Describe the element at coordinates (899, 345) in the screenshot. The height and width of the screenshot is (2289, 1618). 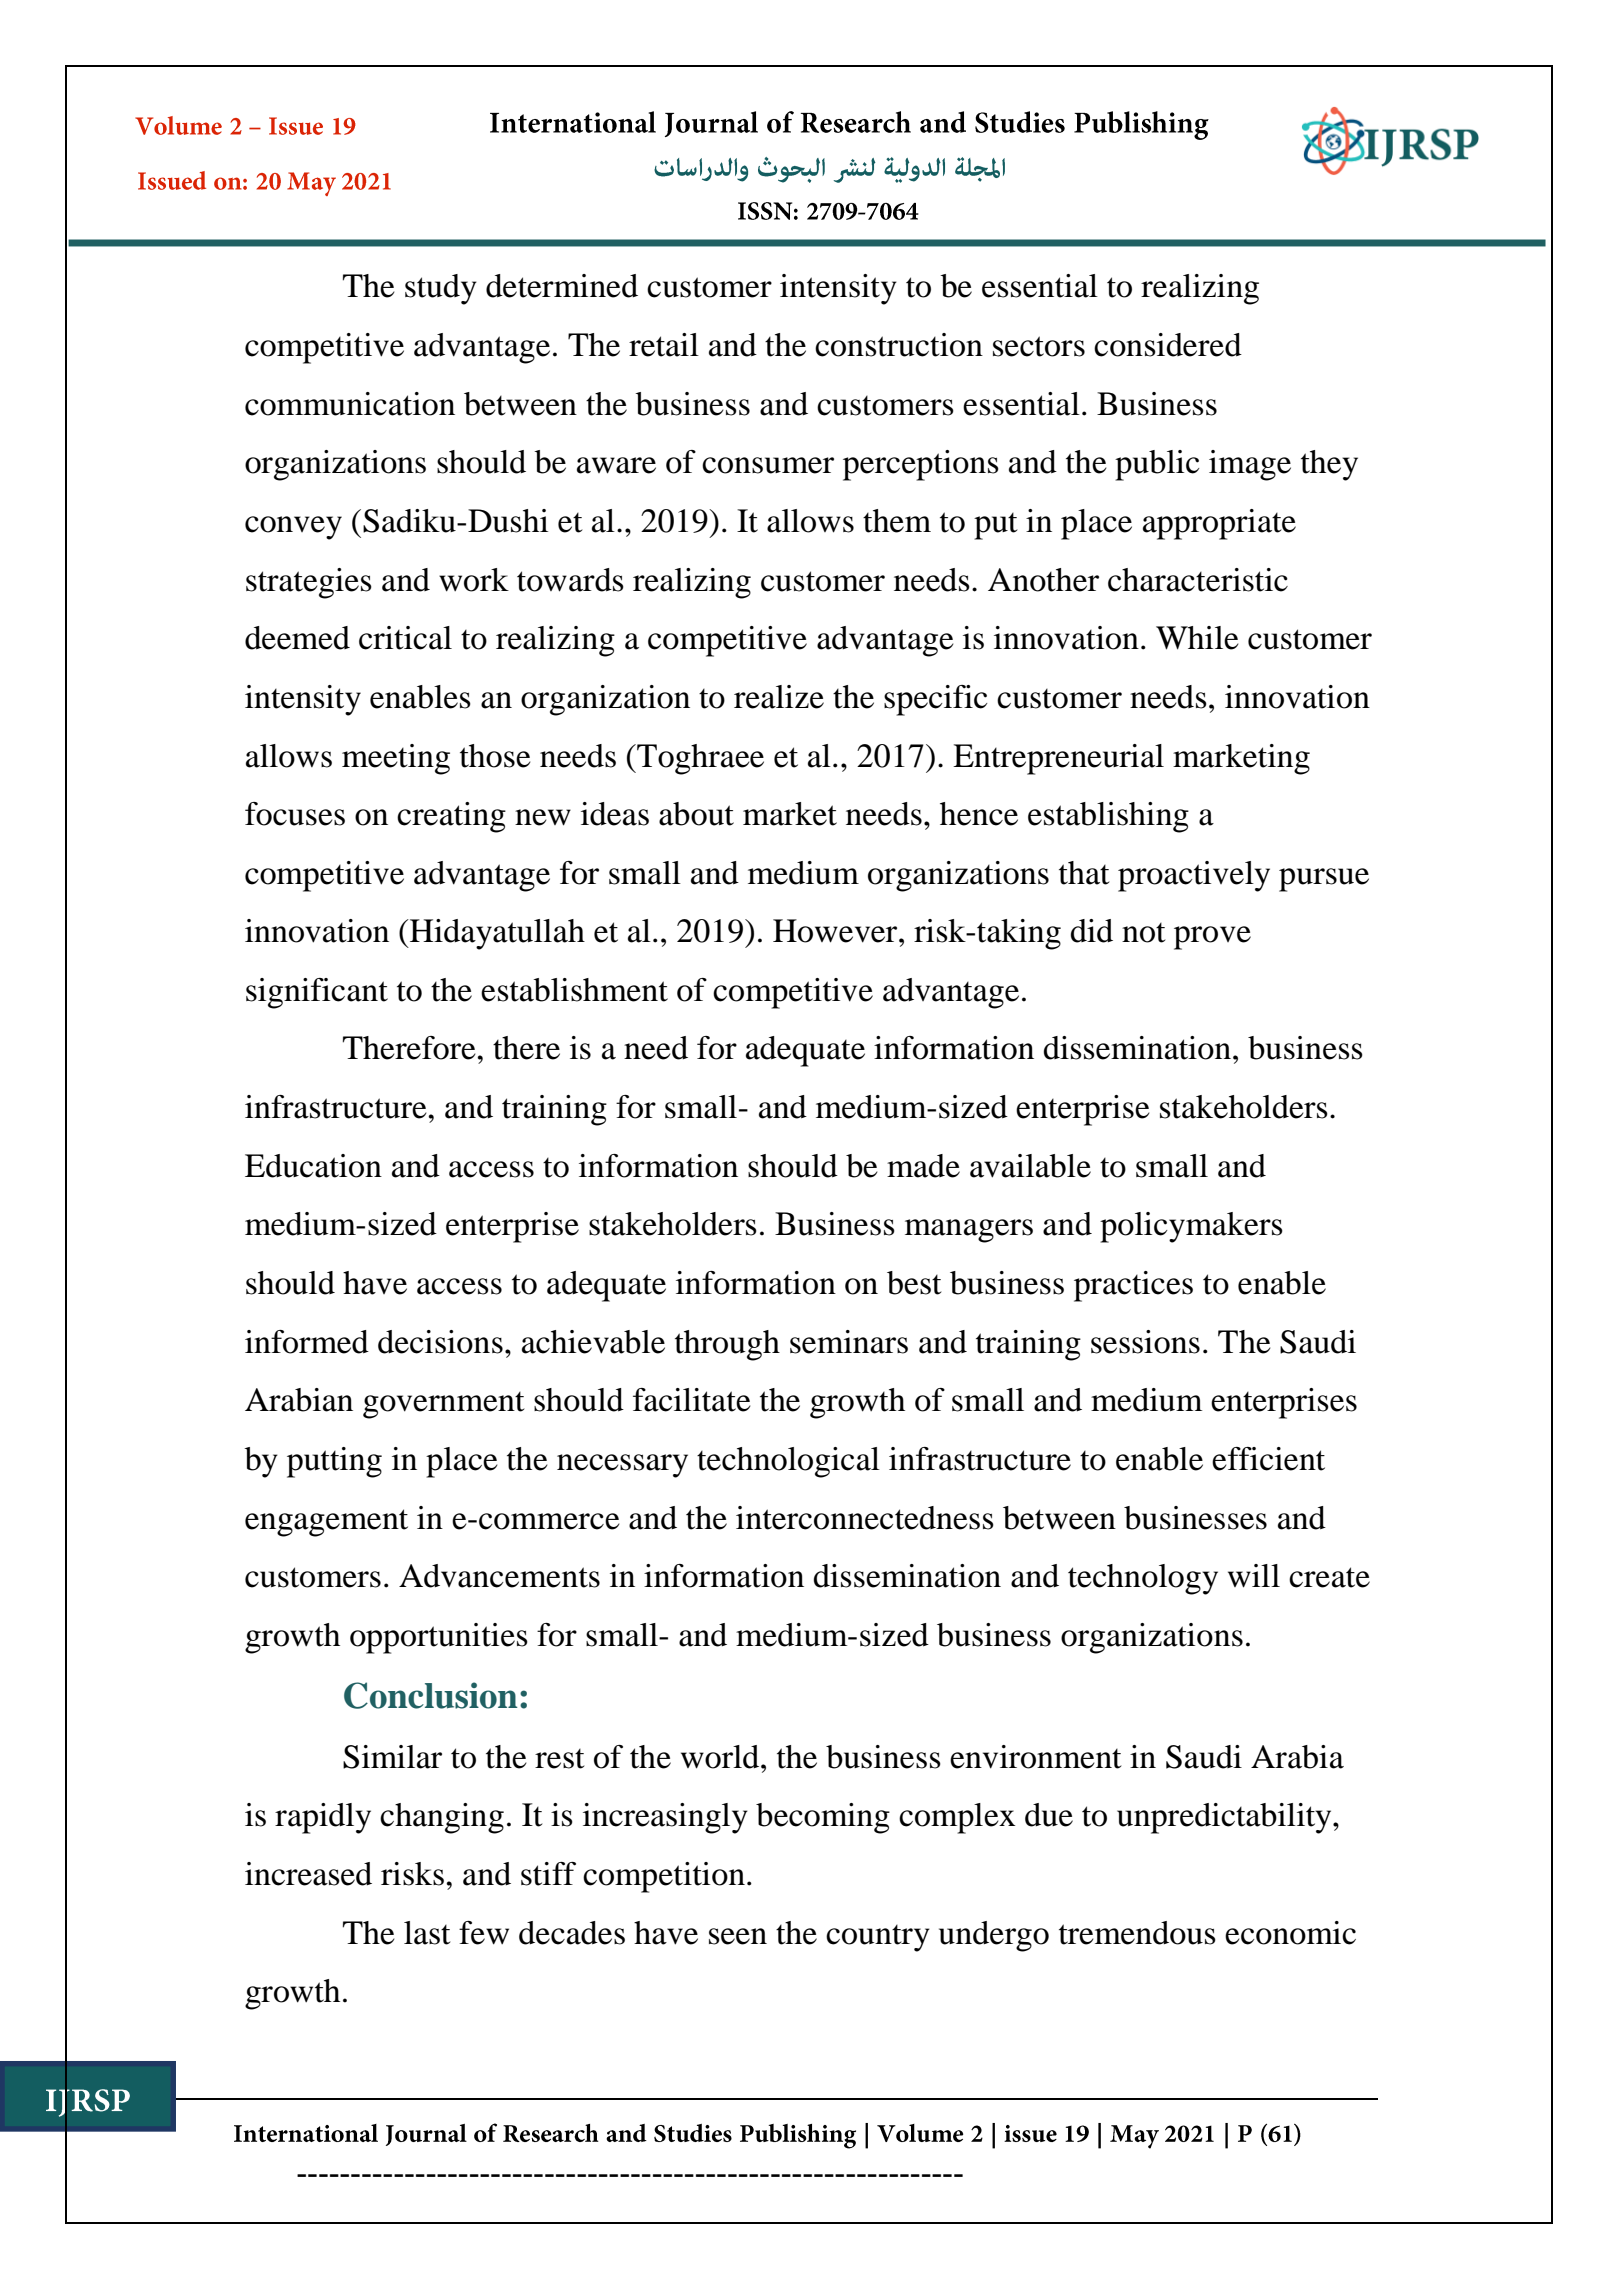
I see `construction` at that location.
